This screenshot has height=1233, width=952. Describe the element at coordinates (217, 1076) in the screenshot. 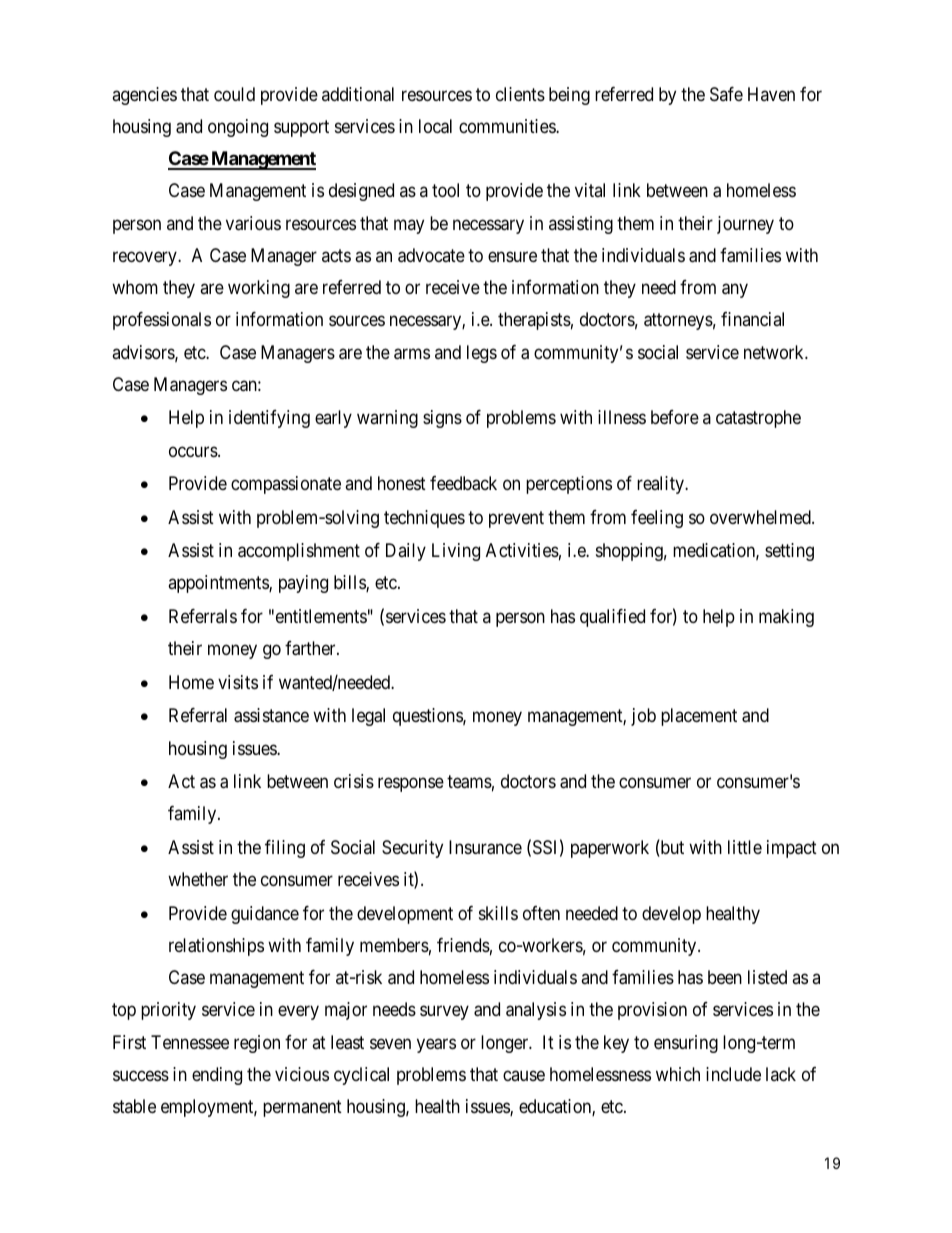

I see `ending` at that location.
